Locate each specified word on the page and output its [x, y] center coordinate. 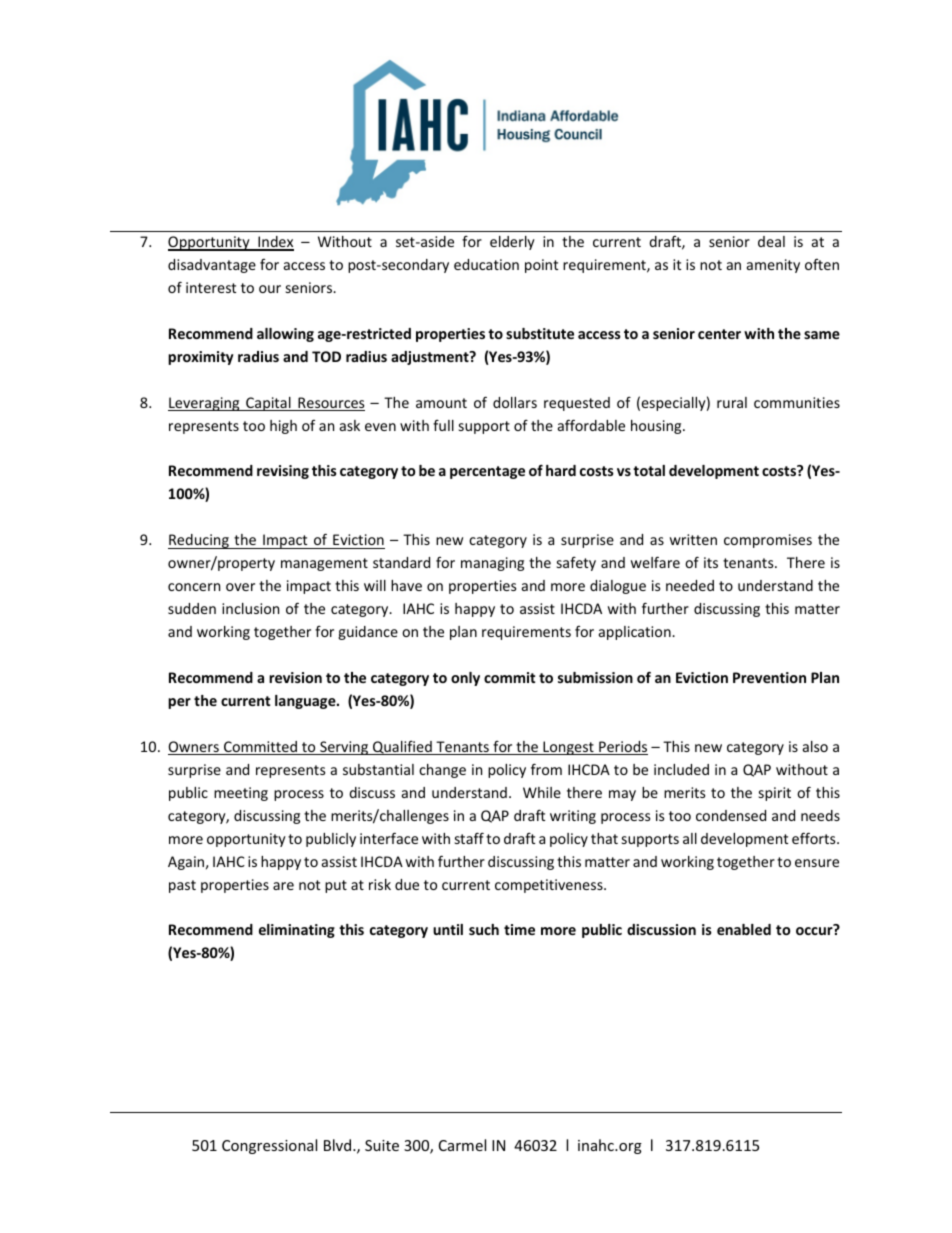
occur [814, 931]
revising [283, 472]
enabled [744, 929]
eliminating [297, 931]
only [465, 679]
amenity [773, 266]
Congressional [269, 1146]
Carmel [462, 1145]
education [486, 264]
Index [275, 243]
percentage [487, 472]
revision [295, 677]
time [519, 929]
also [815, 746]
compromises [768, 541]
